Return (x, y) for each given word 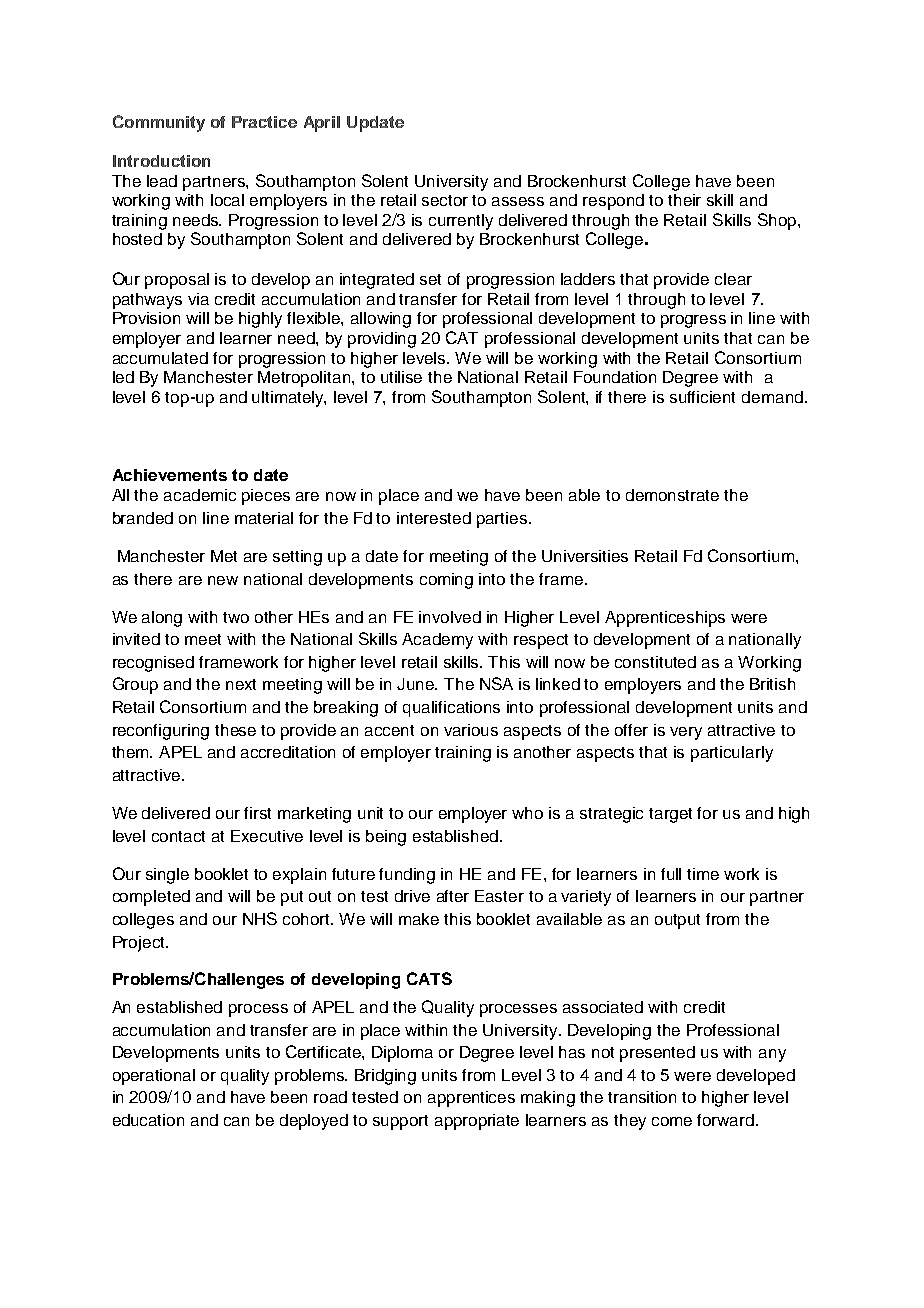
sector (445, 200)
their (684, 200)
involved (450, 617)
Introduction (161, 161)
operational (154, 1077)
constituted (655, 662)
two (236, 617)
